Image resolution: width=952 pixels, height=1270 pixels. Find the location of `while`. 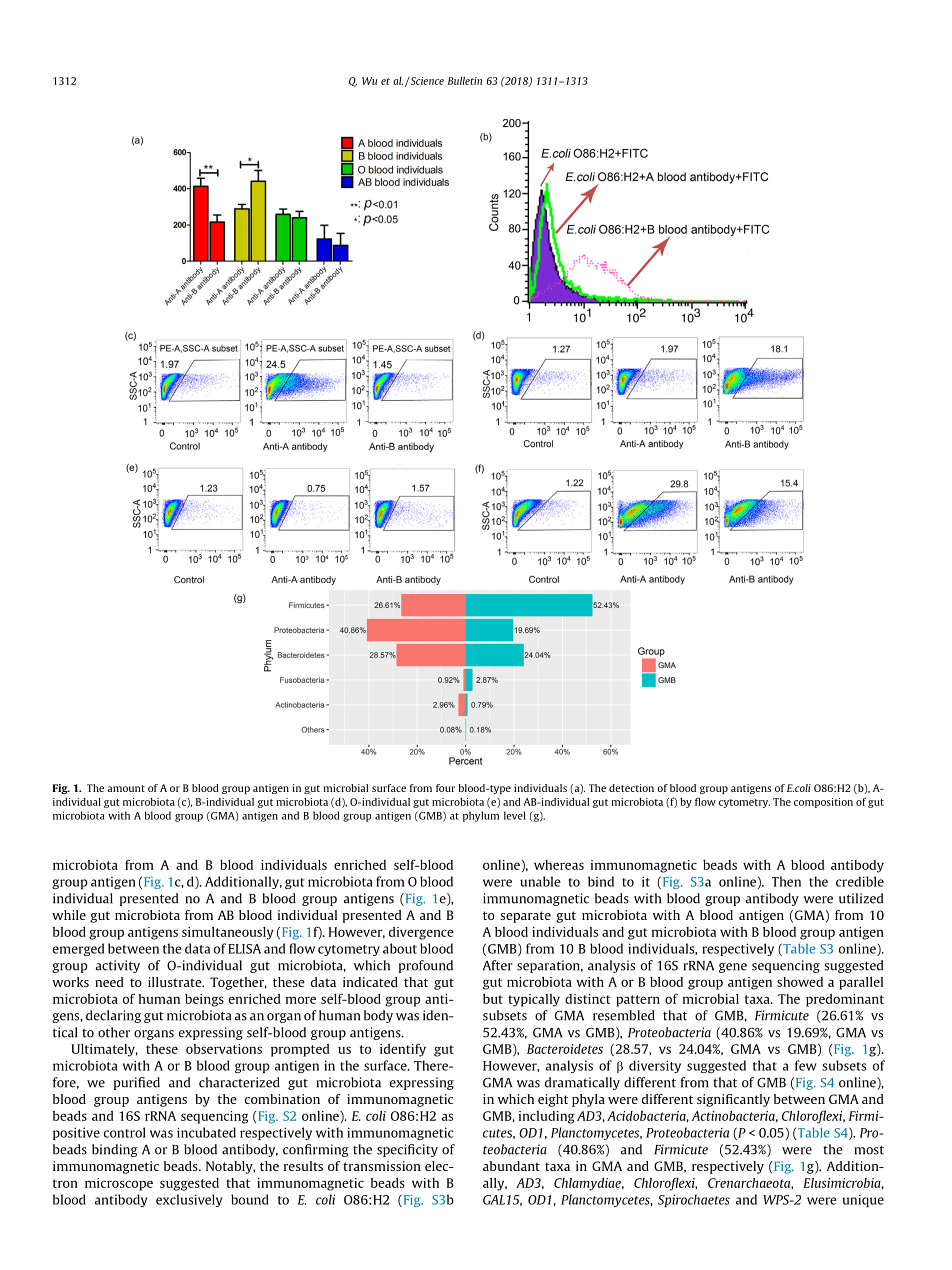

while is located at coordinates (69, 915).
